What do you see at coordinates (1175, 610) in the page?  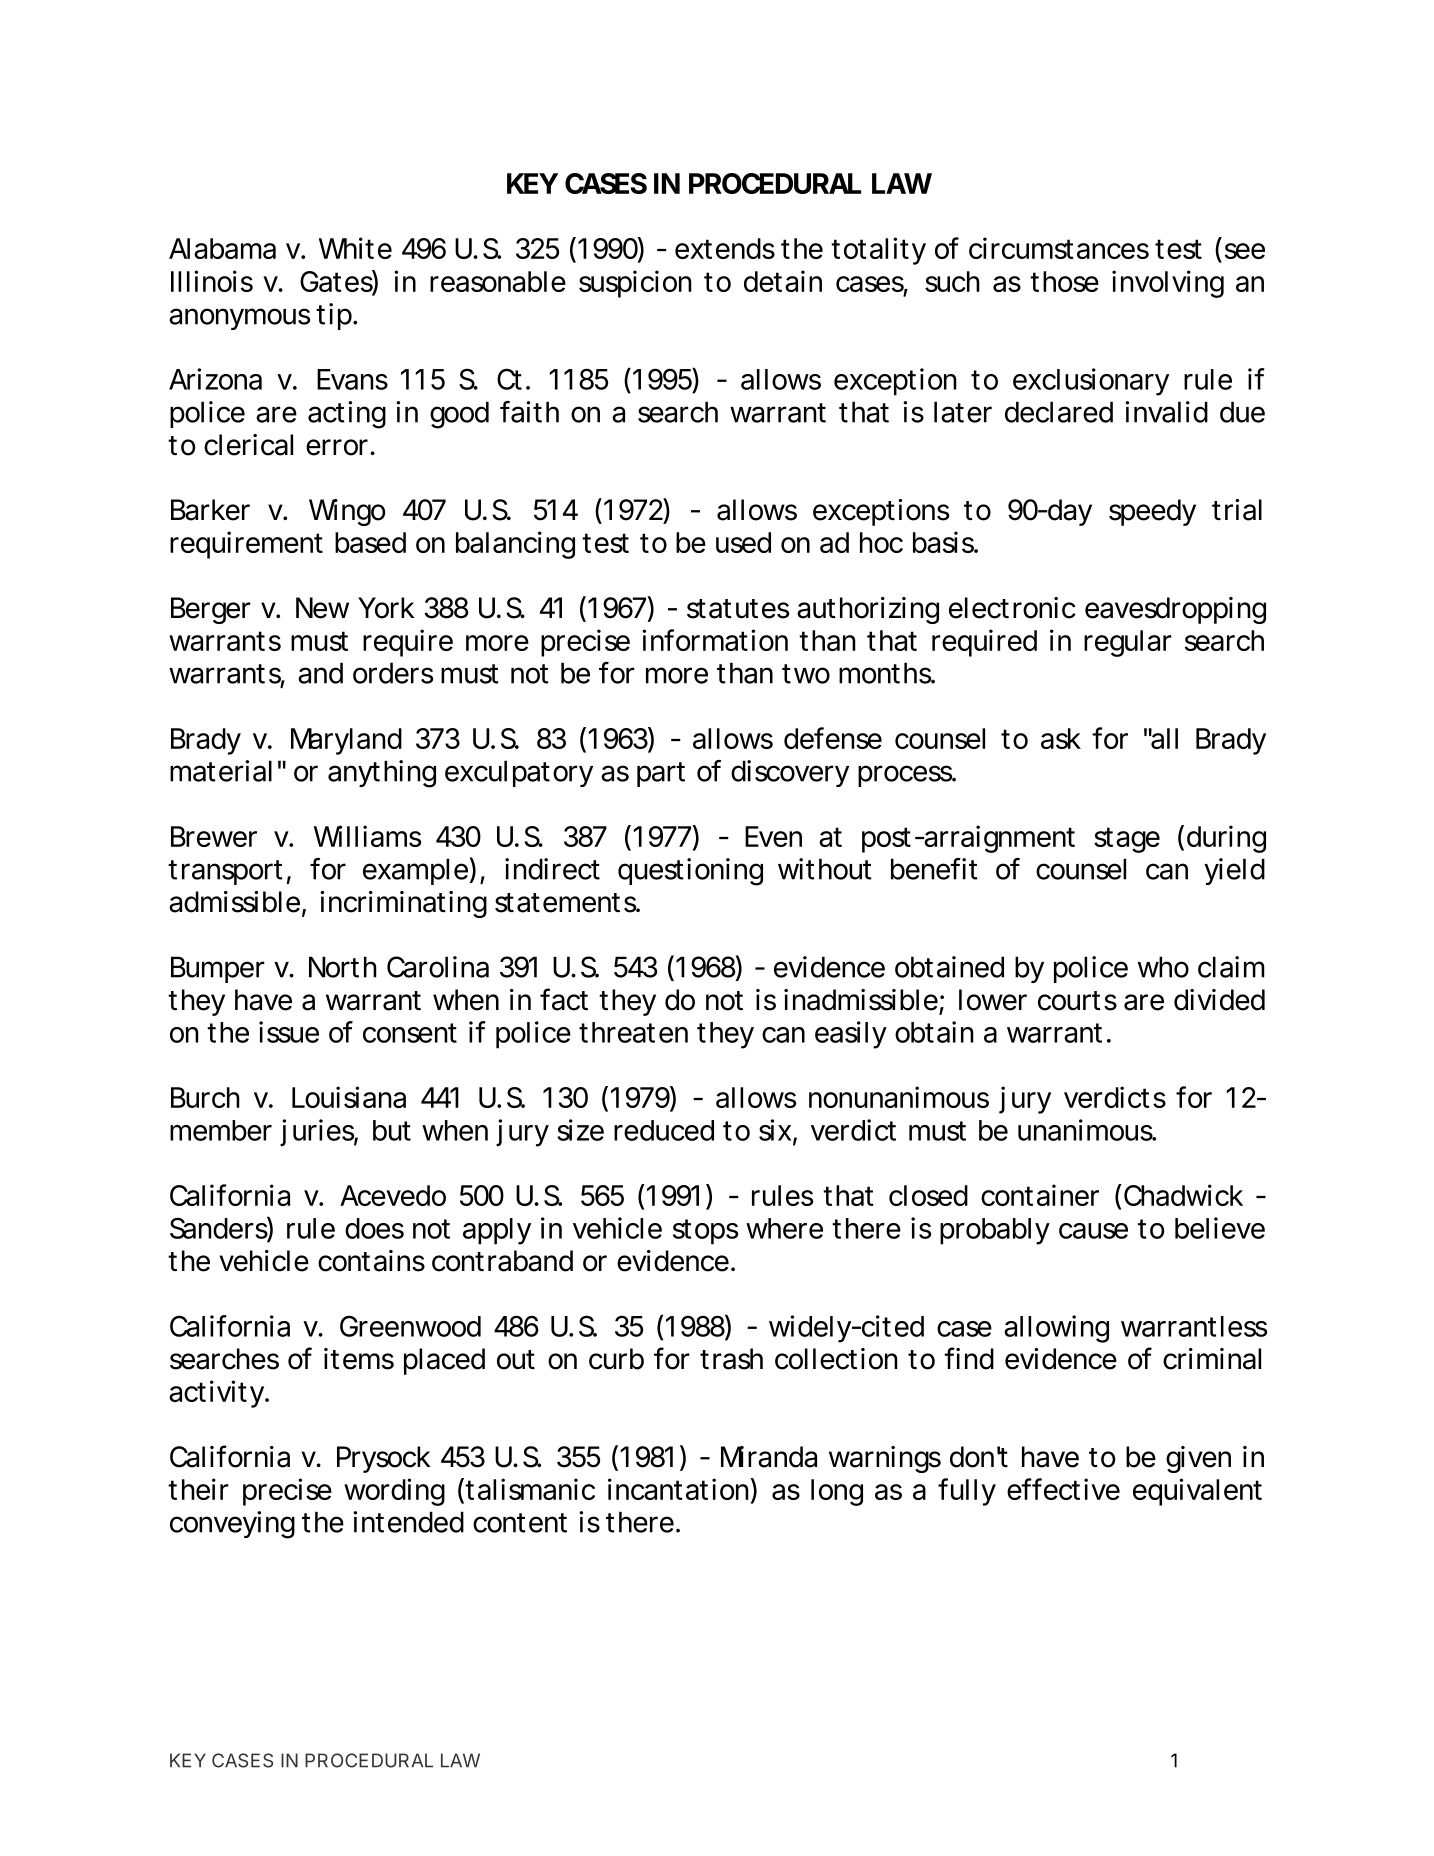 I see `eavesdropping` at bounding box center [1175, 610].
